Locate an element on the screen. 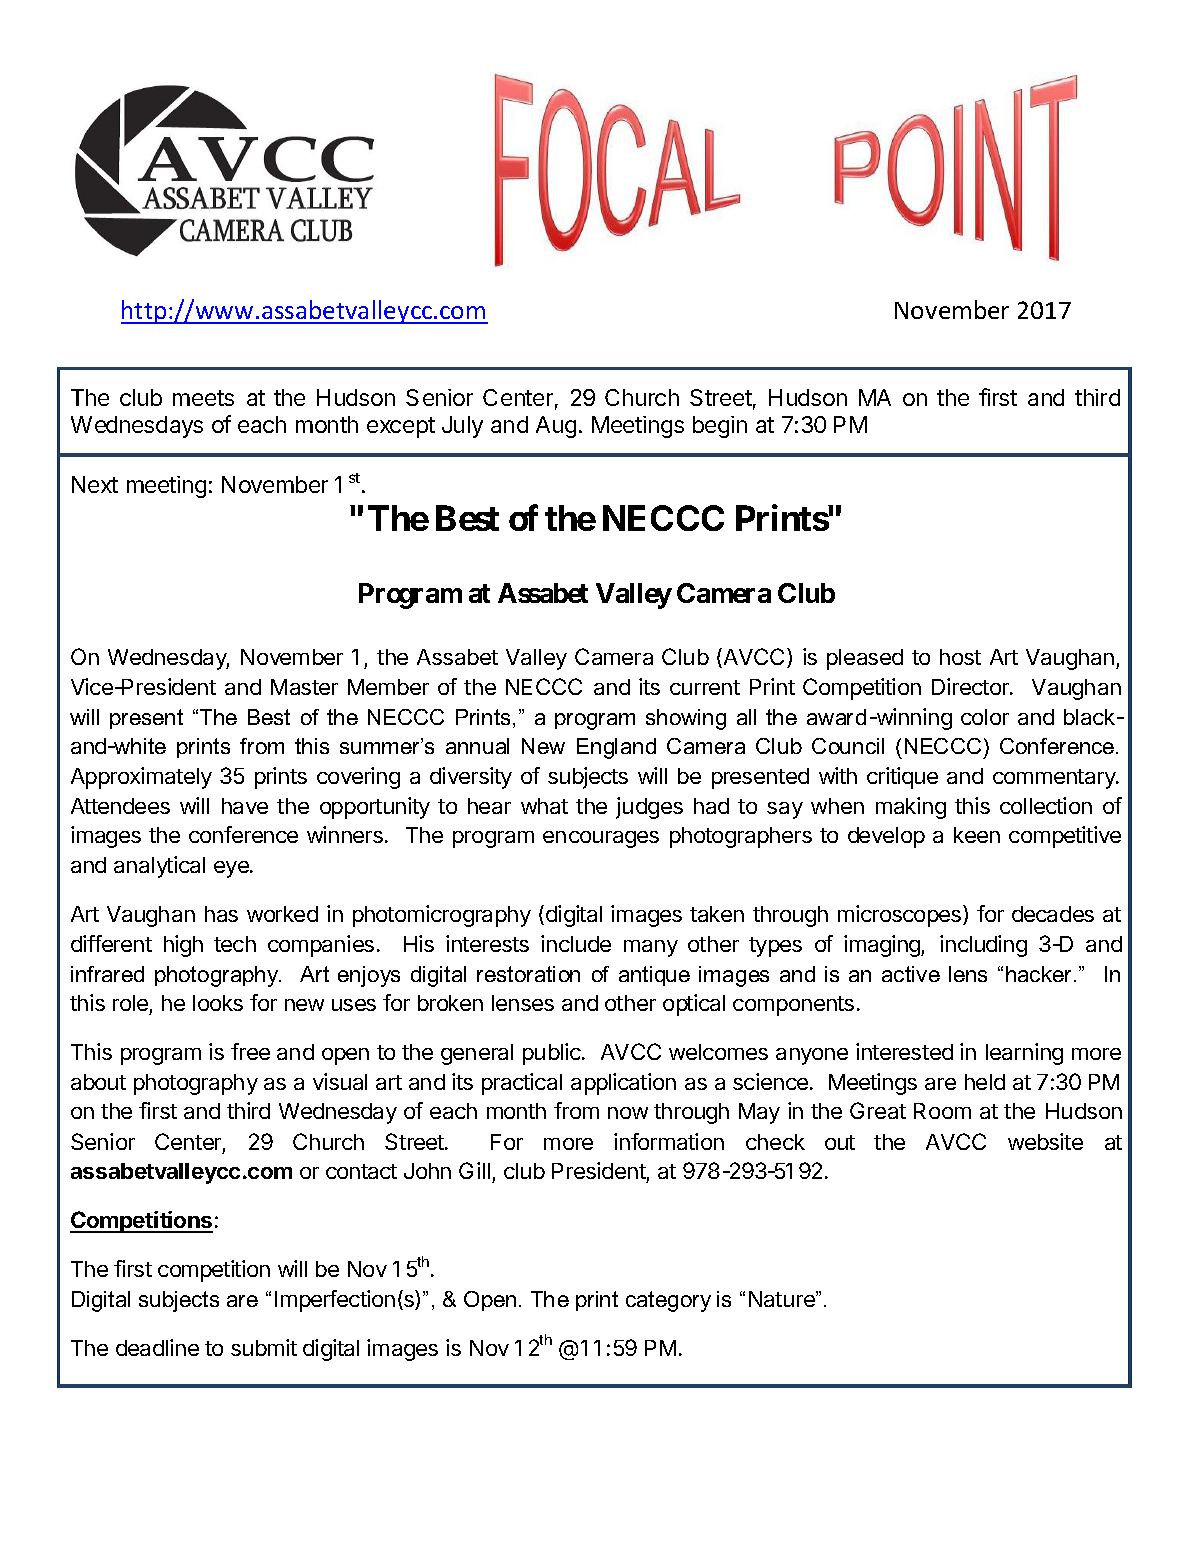 This screenshot has width=1193, height=1544. July is located at coordinates (462, 427).
